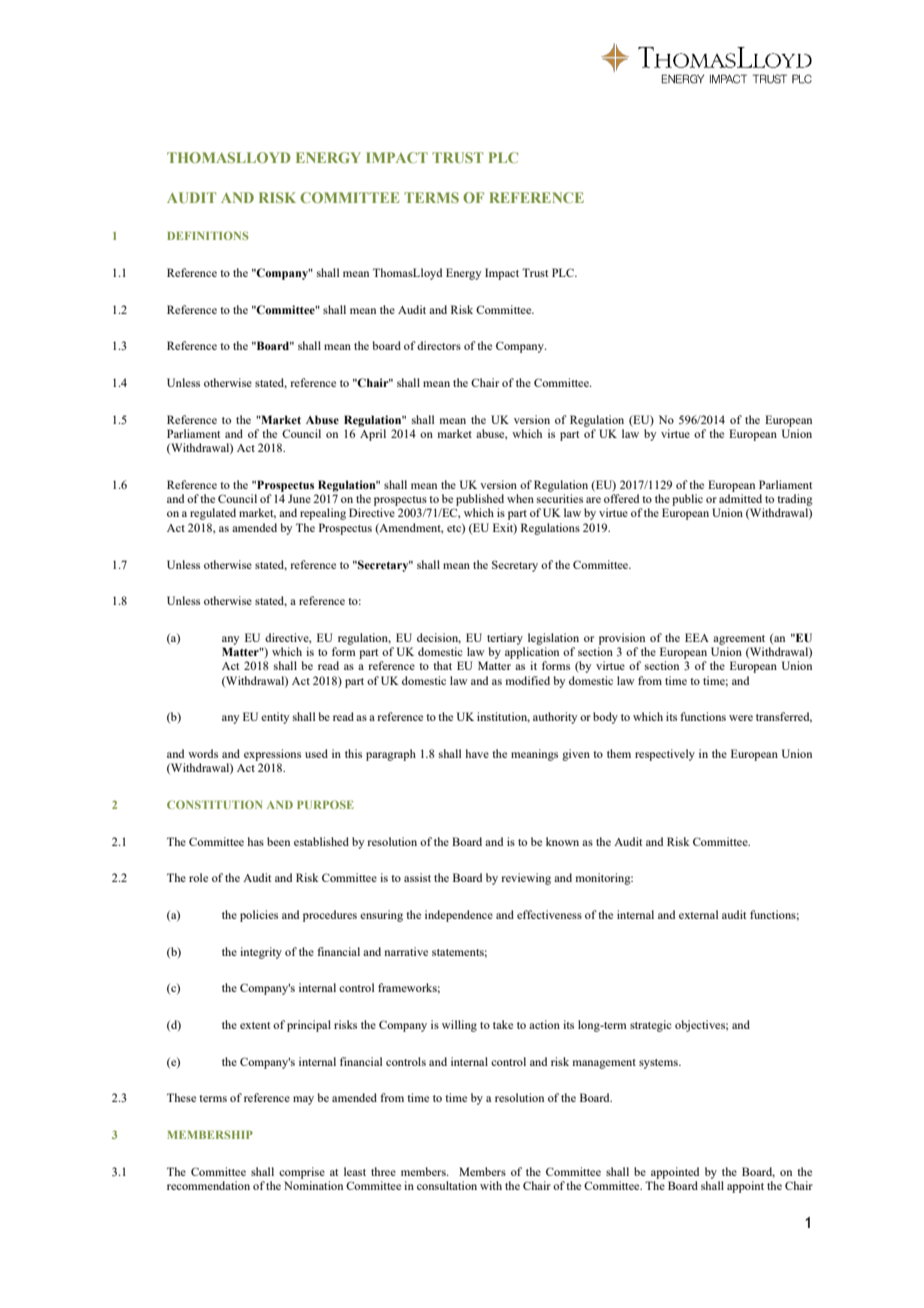 The image size is (924, 1308). What do you see at coordinates (665, 755) in the screenshot?
I see `respectively` at bounding box center [665, 755].
